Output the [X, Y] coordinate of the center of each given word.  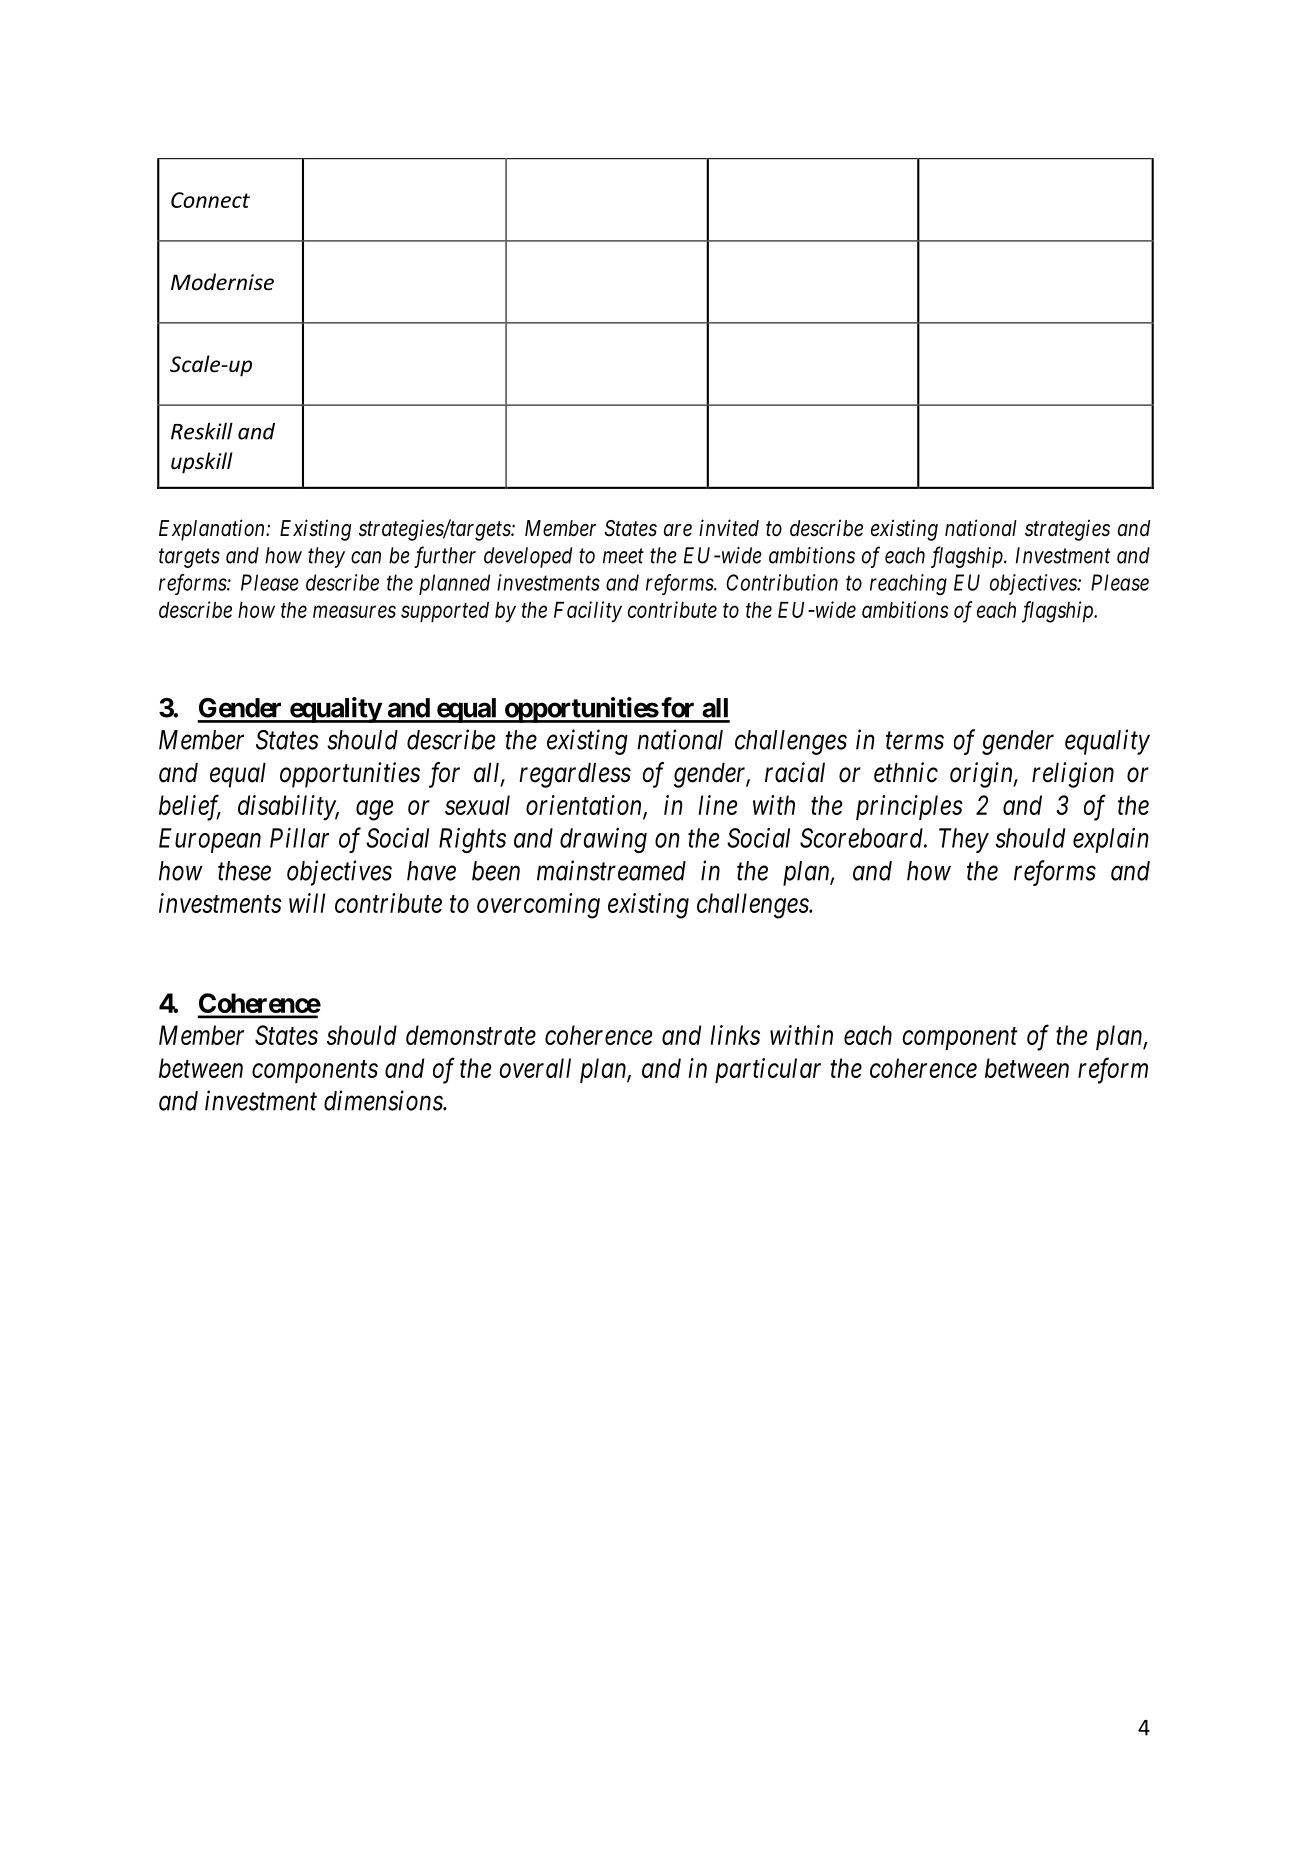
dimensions [384, 1100]
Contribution [782, 582]
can [366, 557]
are [678, 530]
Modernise [222, 282]
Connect [210, 200]
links [735, 1035]
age [374, 811]
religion [1073, 775]
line [717, 805]
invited [729, 528]
